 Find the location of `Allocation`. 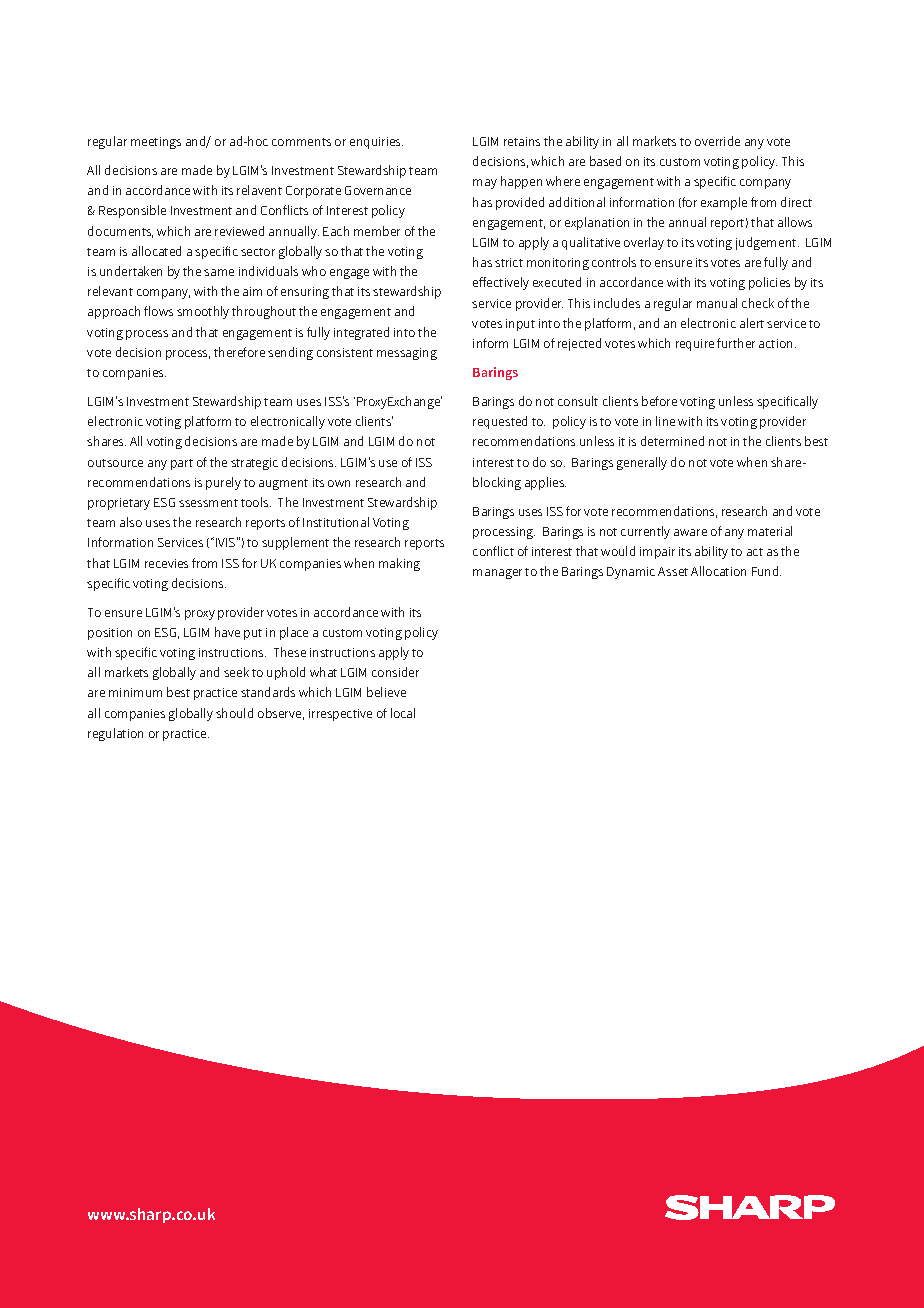

Allocation is located at coordinates (718, 571).
